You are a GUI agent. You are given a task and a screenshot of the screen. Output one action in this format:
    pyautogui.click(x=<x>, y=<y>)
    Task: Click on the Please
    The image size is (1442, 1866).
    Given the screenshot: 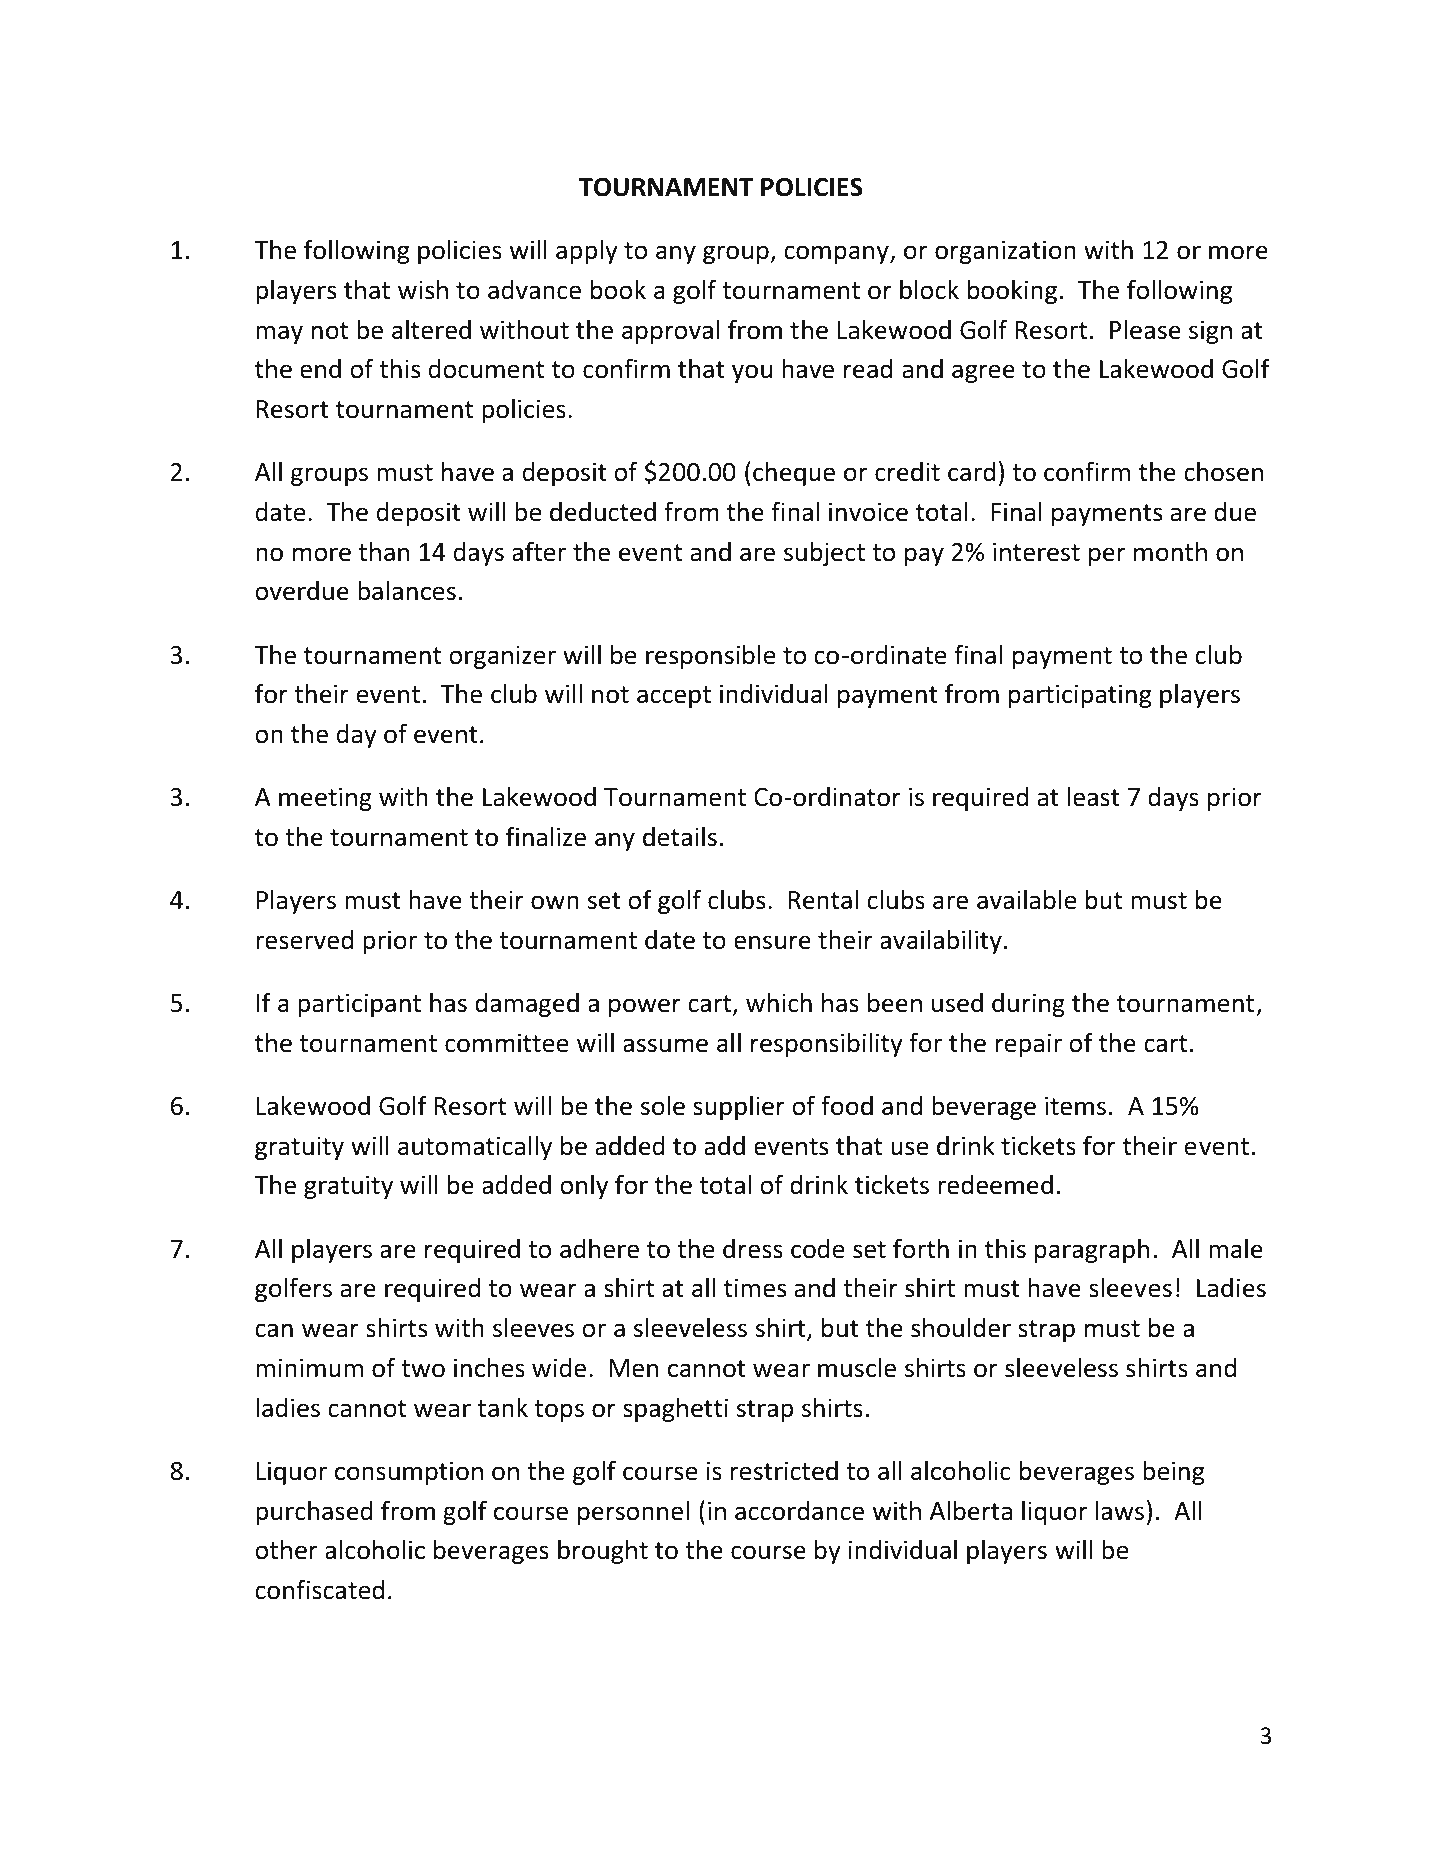 What is the action you would take?
    pyautogui.click(x=1145, y=329)
